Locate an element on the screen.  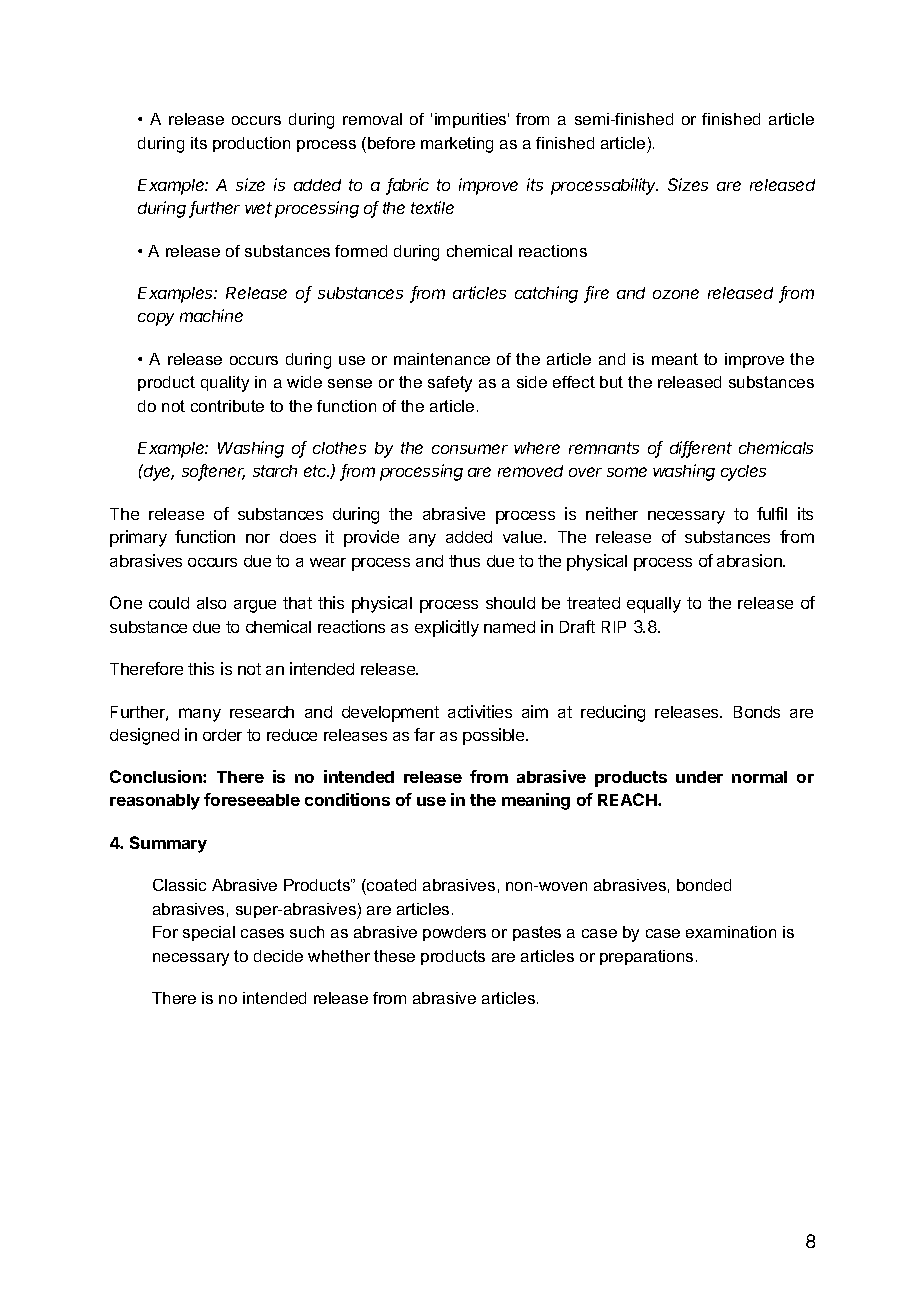
powders is located at coordinates (454, 933).
